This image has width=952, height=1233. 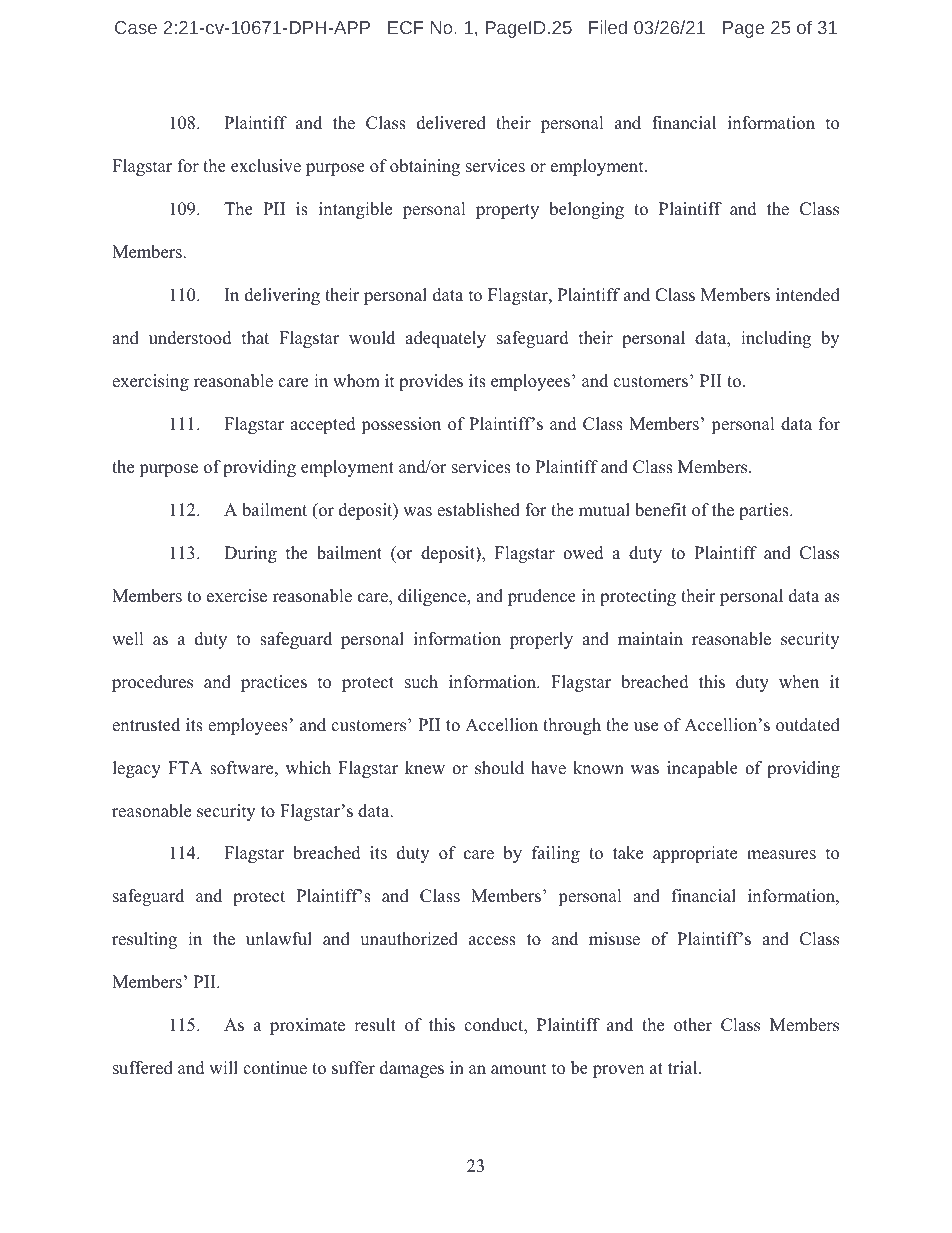 What do you see at coordinates (406, 27) in the image?
I see `ECF` at bounding box center [406, 27].
